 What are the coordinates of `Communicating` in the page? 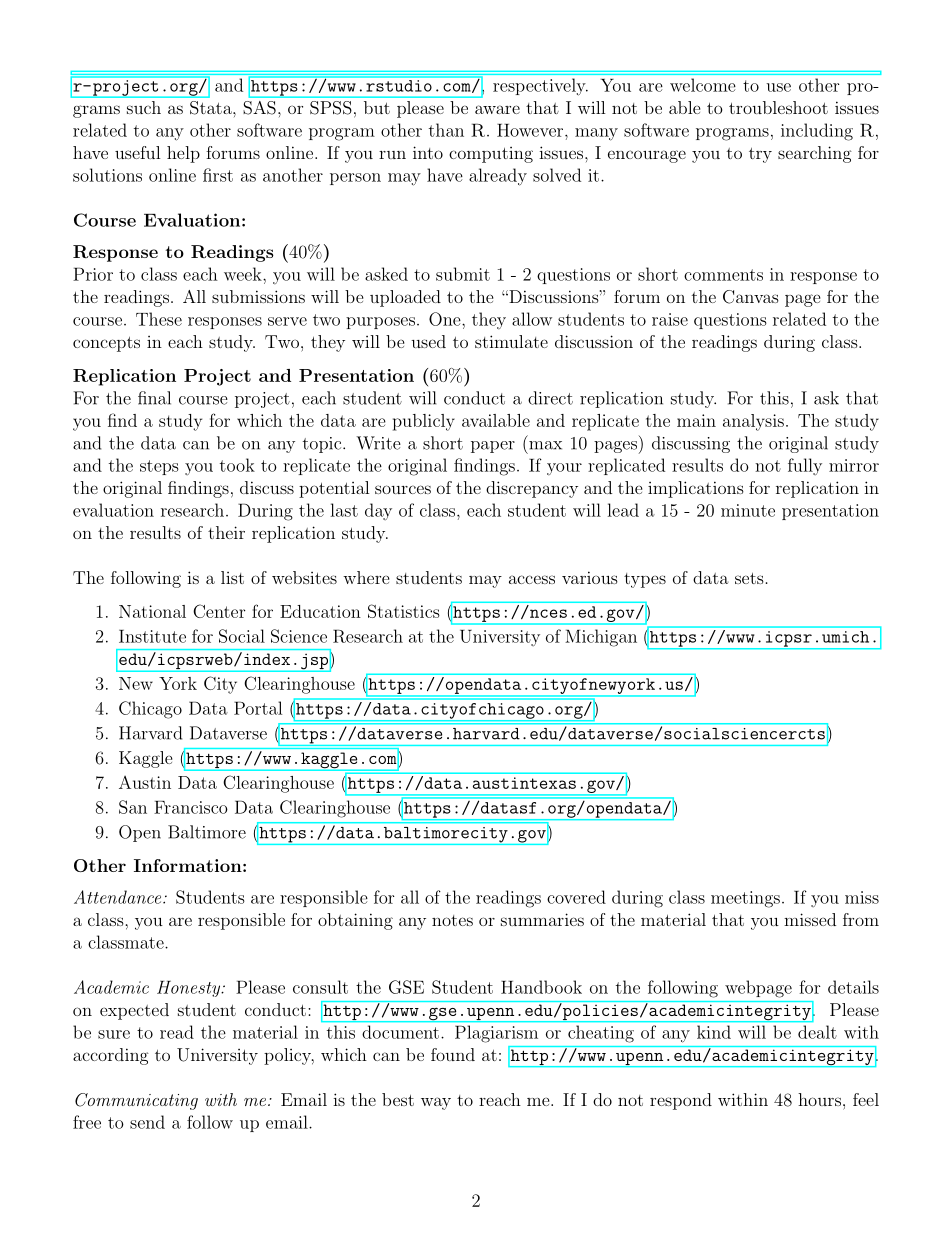 It's located at (136, 1101).
